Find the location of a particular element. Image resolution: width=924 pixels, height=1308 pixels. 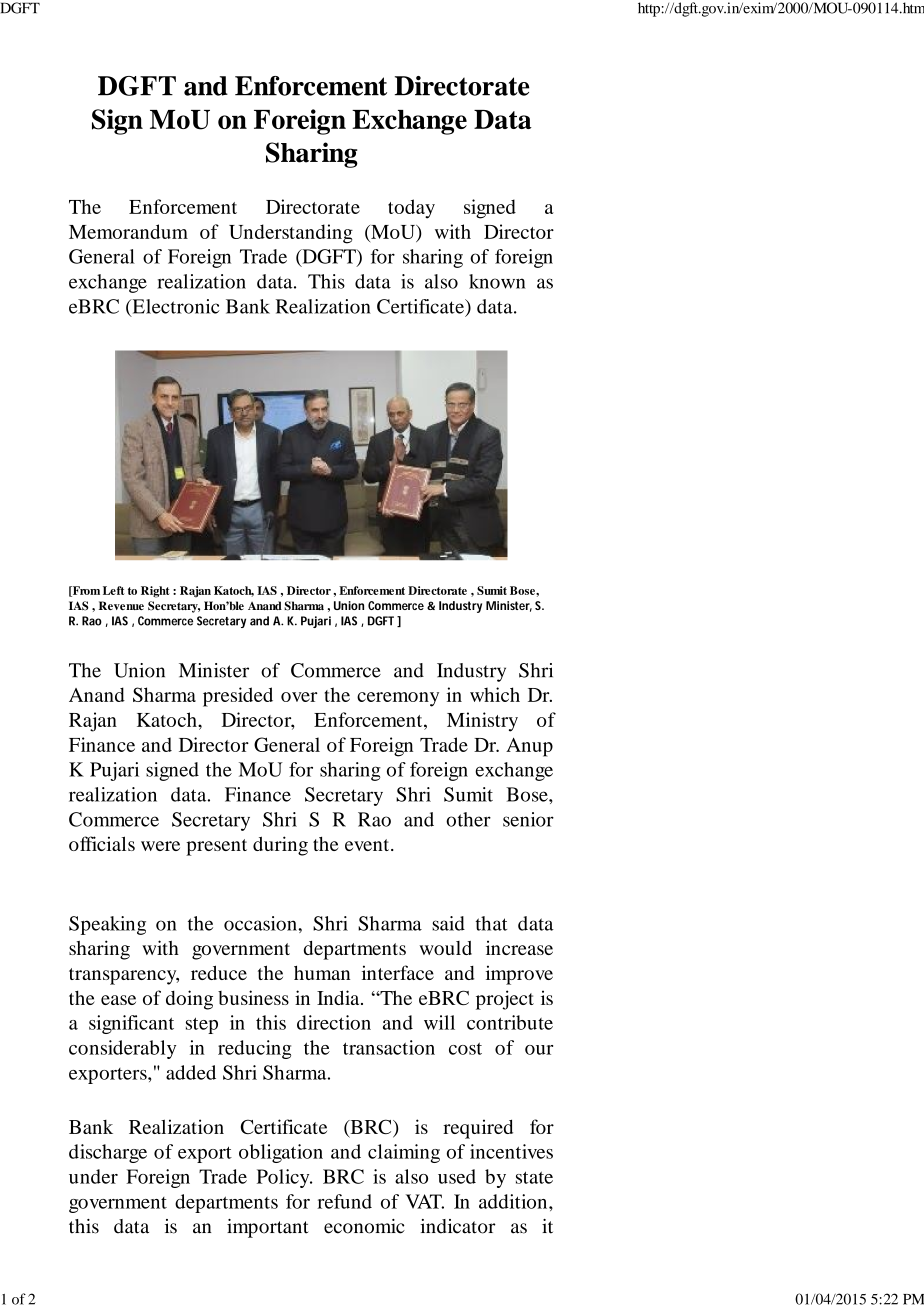

Memorandum is located at coordinates (128, 231).
